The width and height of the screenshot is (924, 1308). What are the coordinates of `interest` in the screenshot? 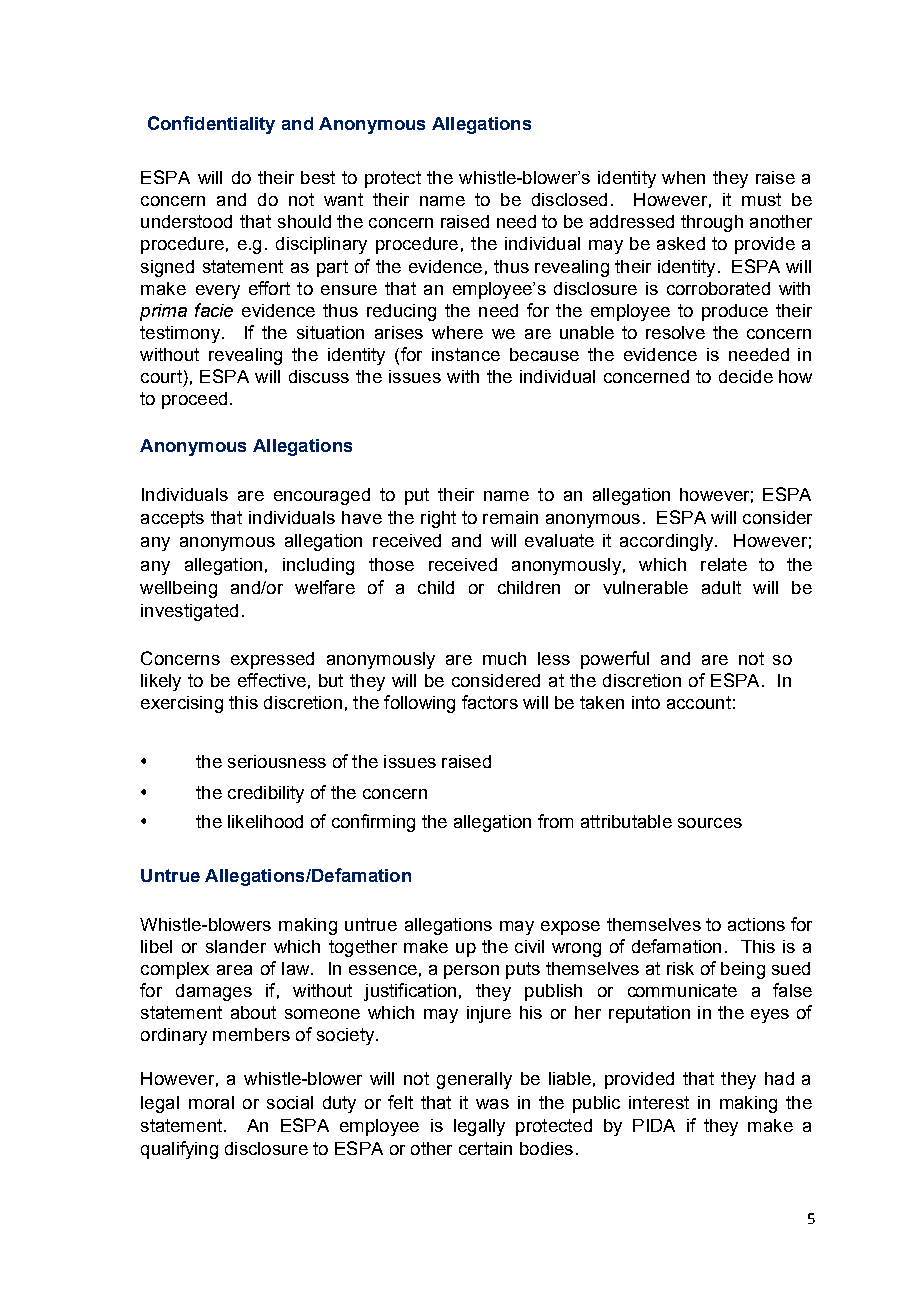 It's located at (659, 1102).
